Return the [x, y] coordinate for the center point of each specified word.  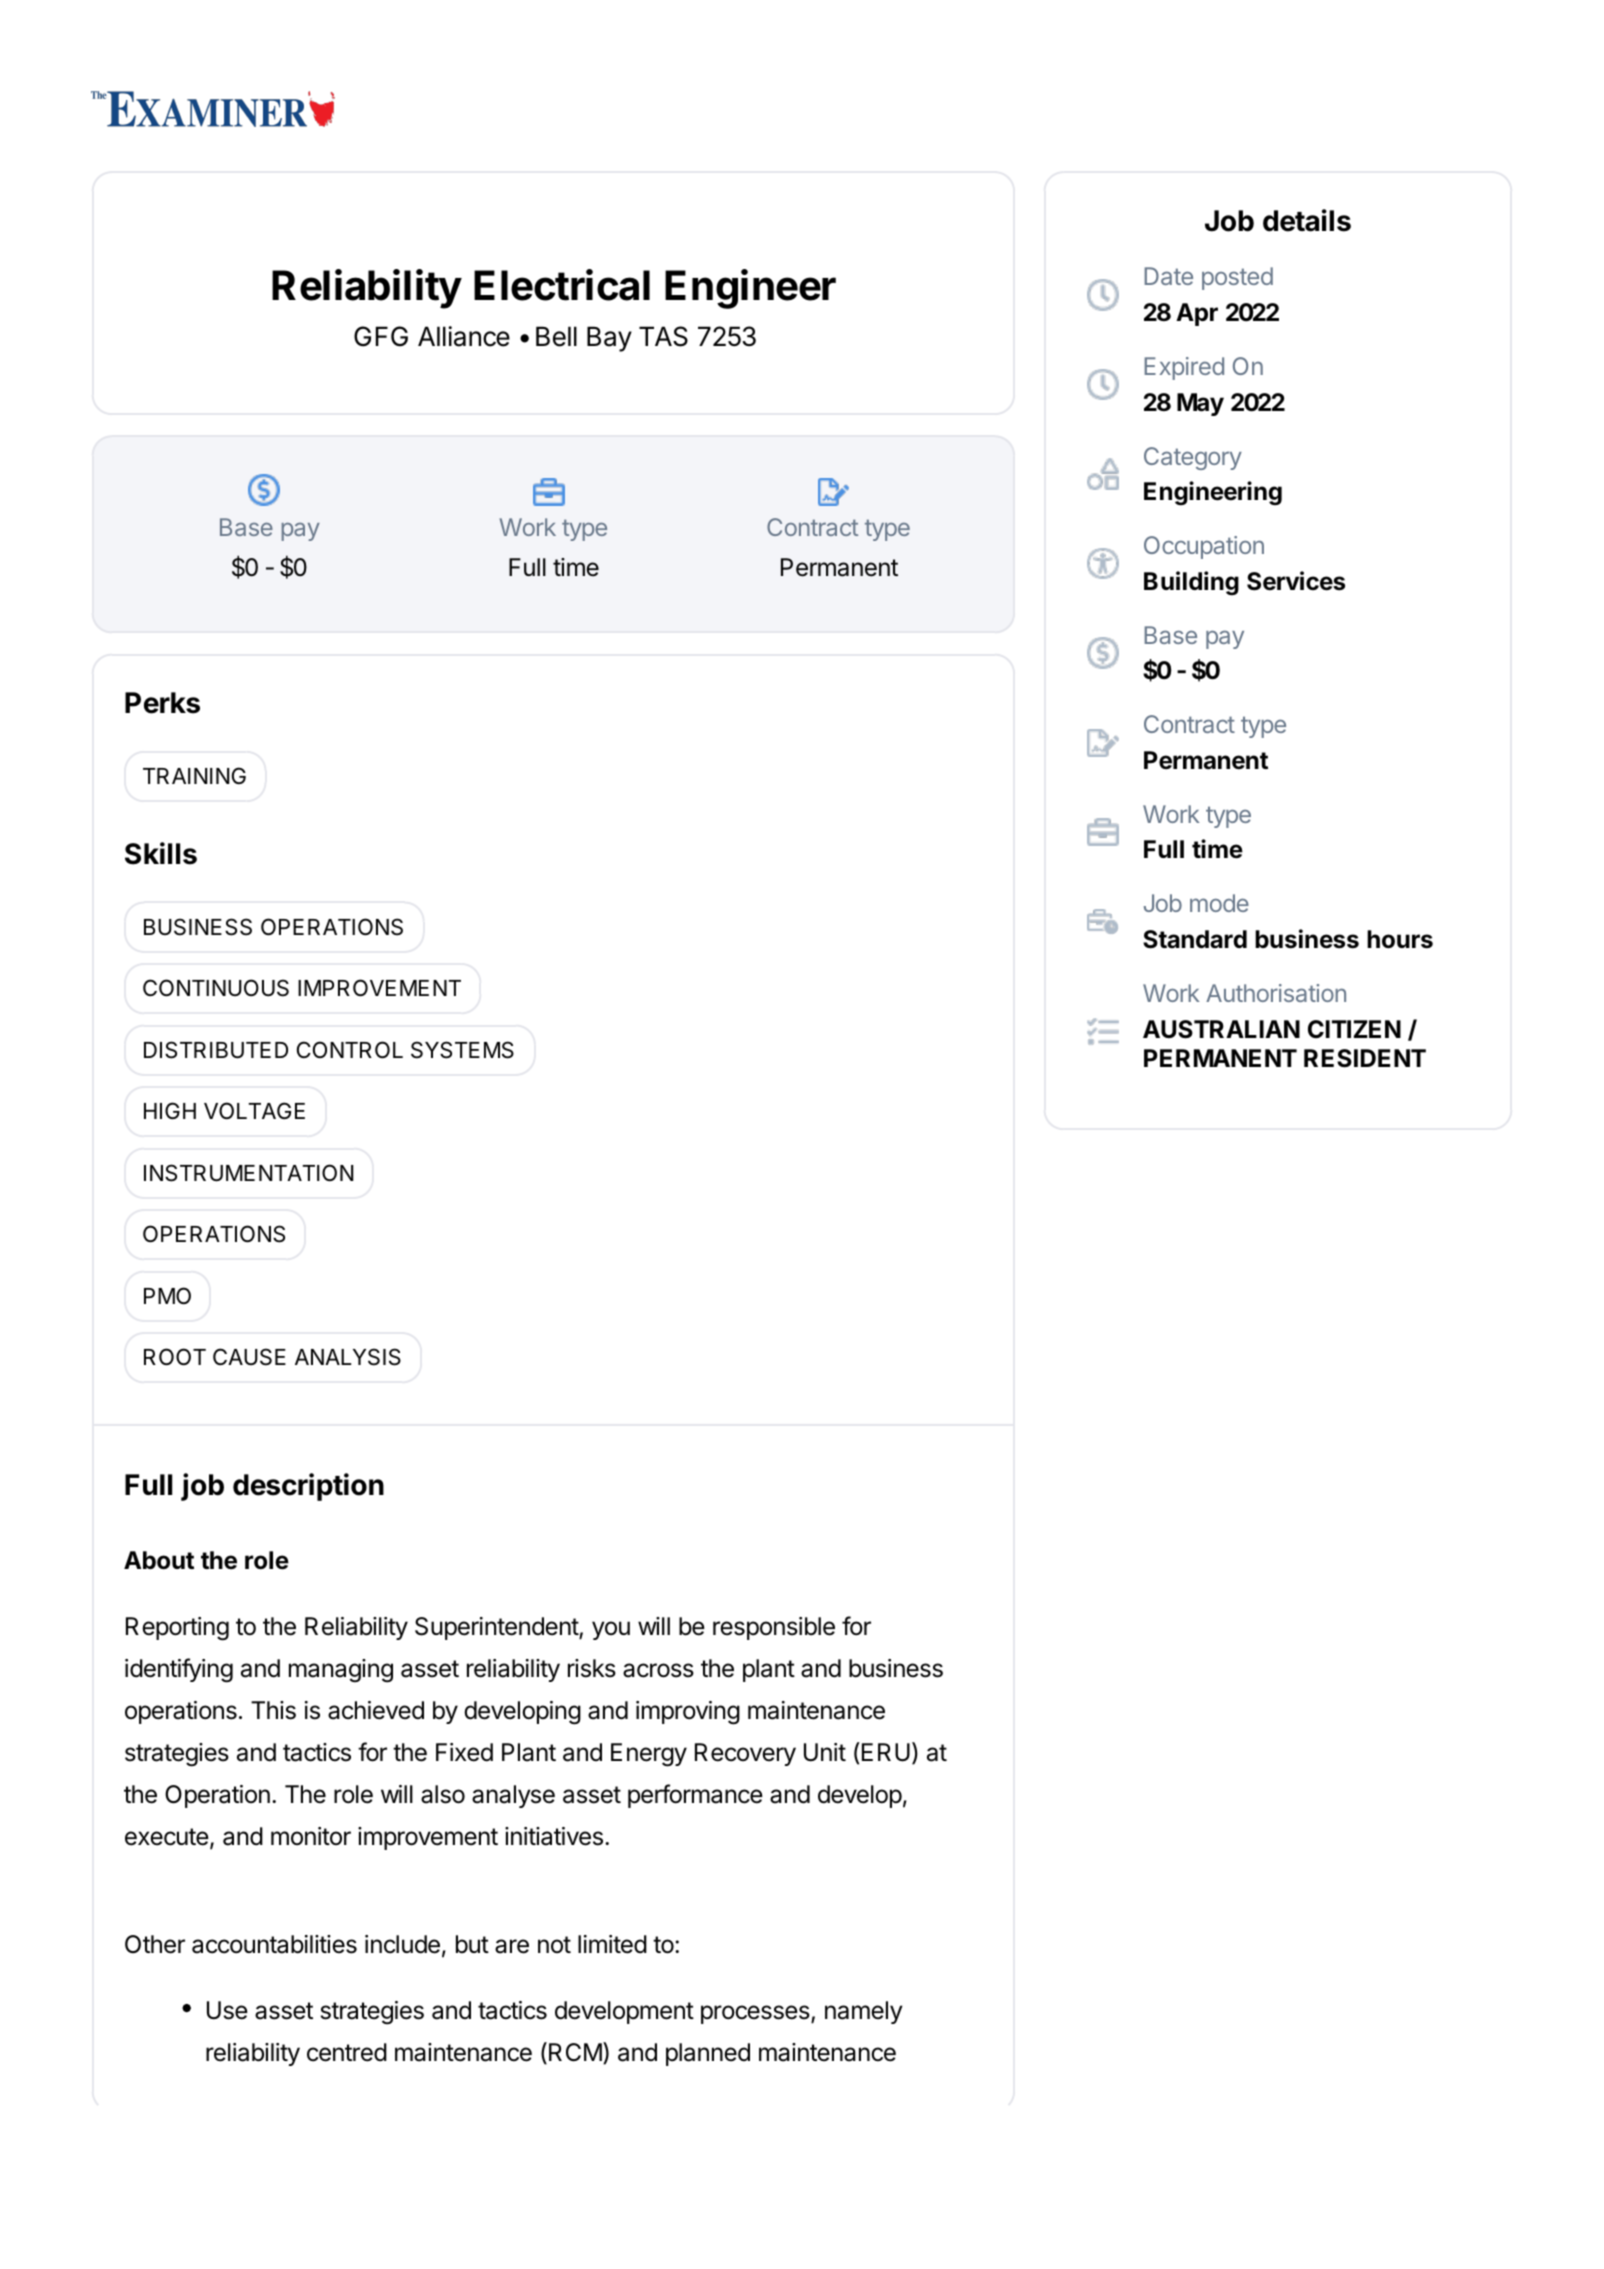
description [308, 1487]
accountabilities [274, 1944]
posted [1237, 278]
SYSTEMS [462, 1050]
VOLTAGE [254, 1110]
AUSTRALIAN [1221, 1029]
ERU [886, 1752]
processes [756, 2014]
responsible [774, 1628]
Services [1296, 581]
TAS [663, 336]
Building [1191, 583]
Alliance [464, 336]
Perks [162, 703]
